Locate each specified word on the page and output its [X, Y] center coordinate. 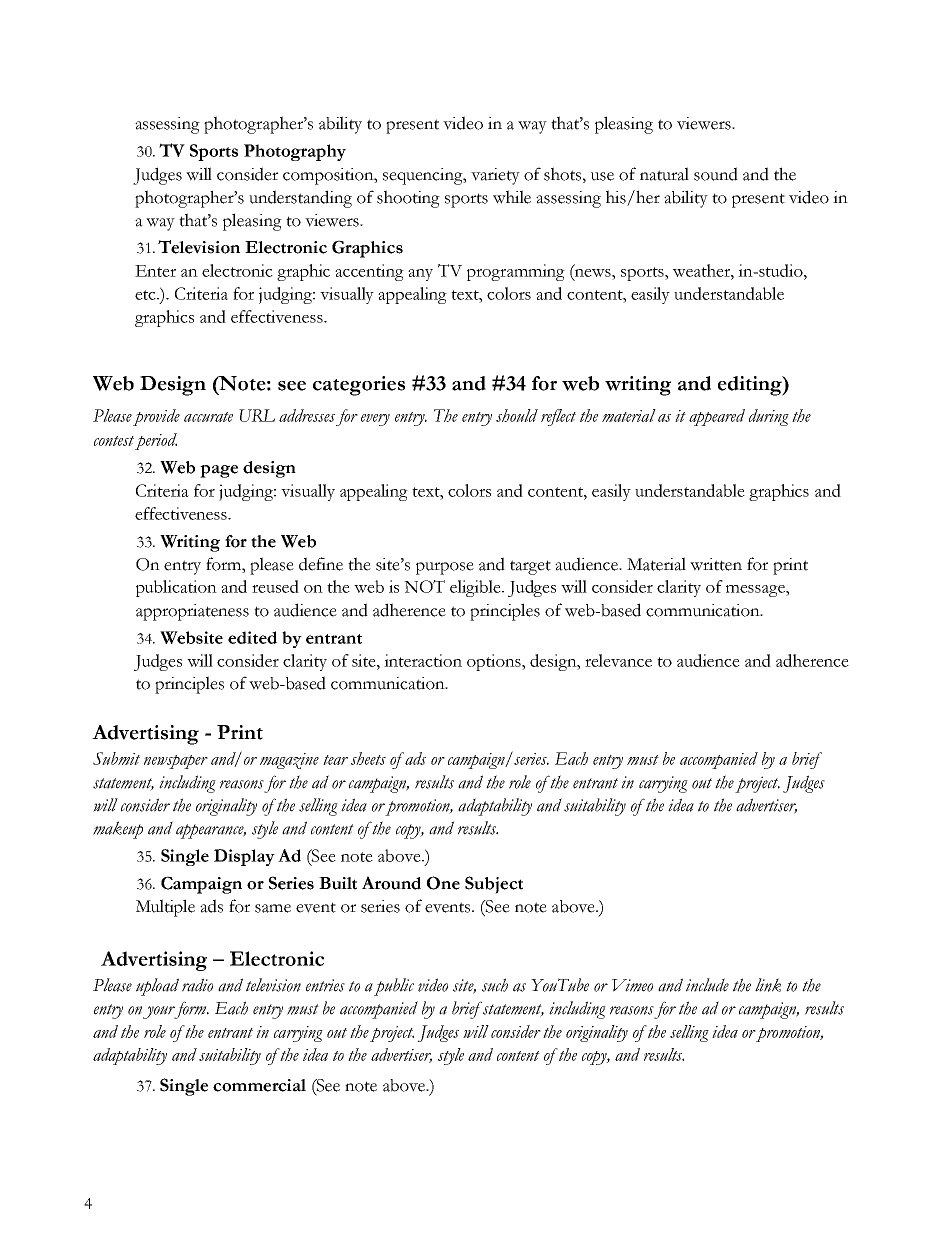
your [160, 1012]
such [495, 985]
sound [716, 174]
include [707, 985]
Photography [295, 152]
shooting [408, 199]
